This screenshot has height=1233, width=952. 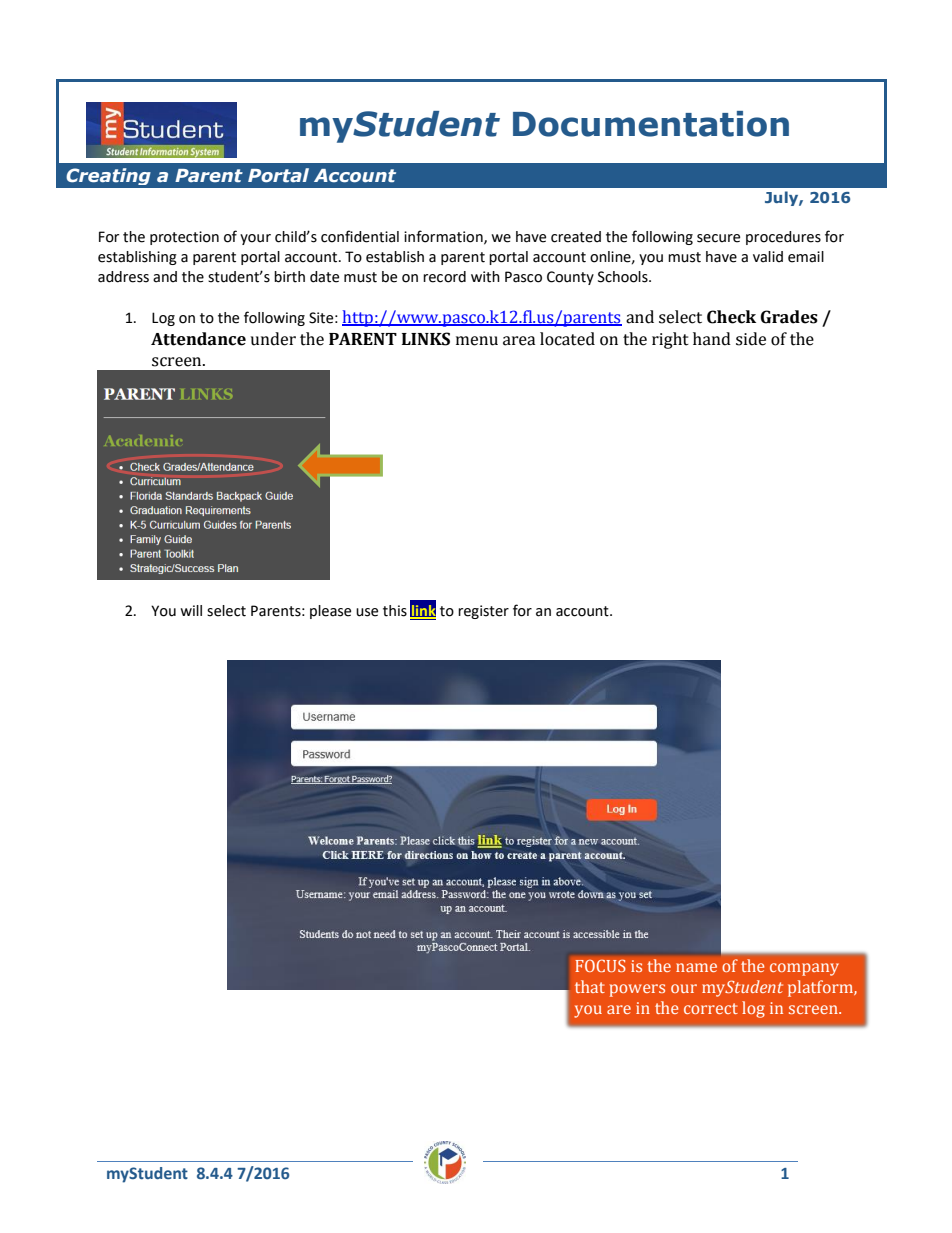 What do you see at coordinates (712, 339) in the screenshot?
I see `hand` at bounding box center [712, 339].
